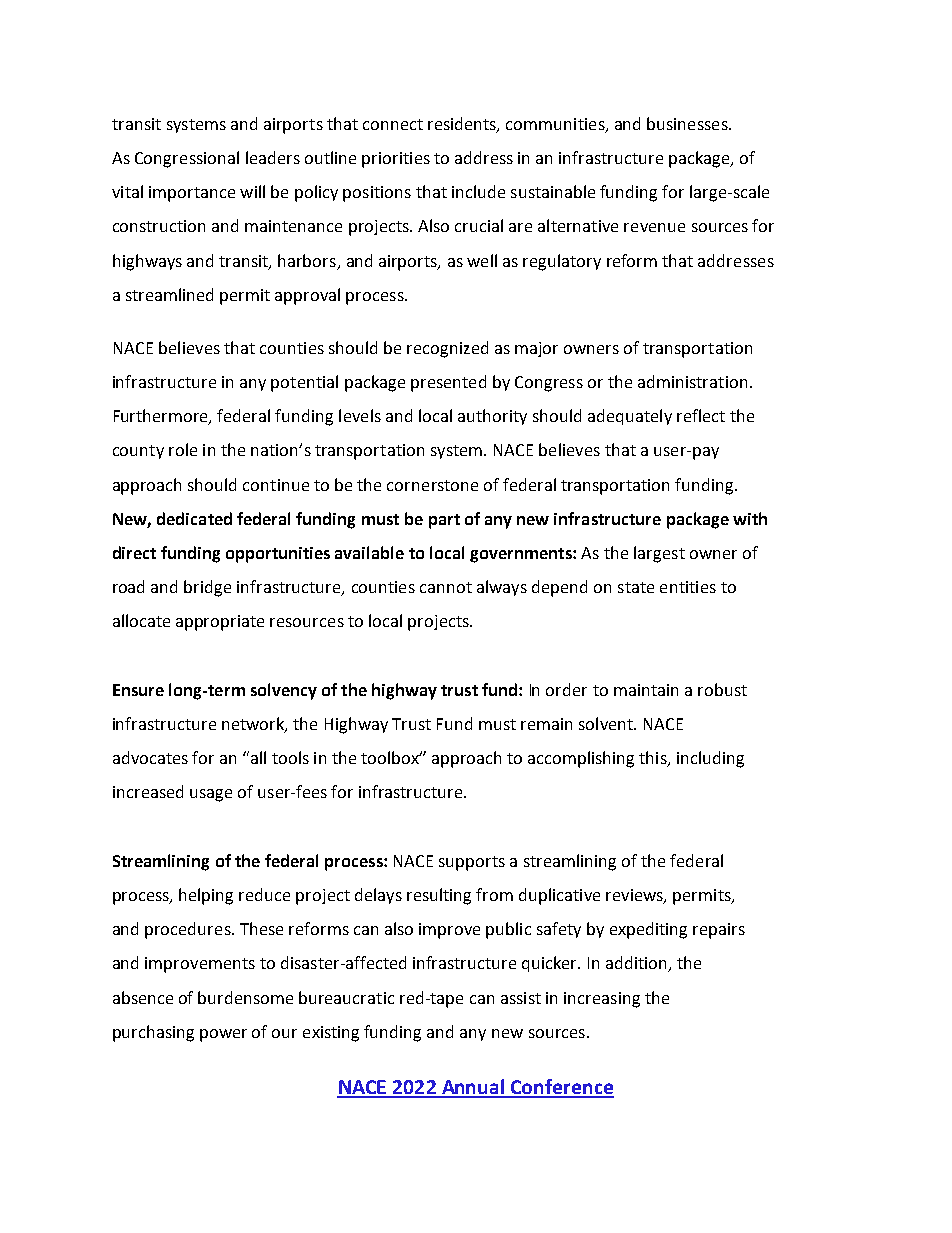 The width and height of the screenshot is (952, 1233). I want to click on importance, so click(192, 194).
